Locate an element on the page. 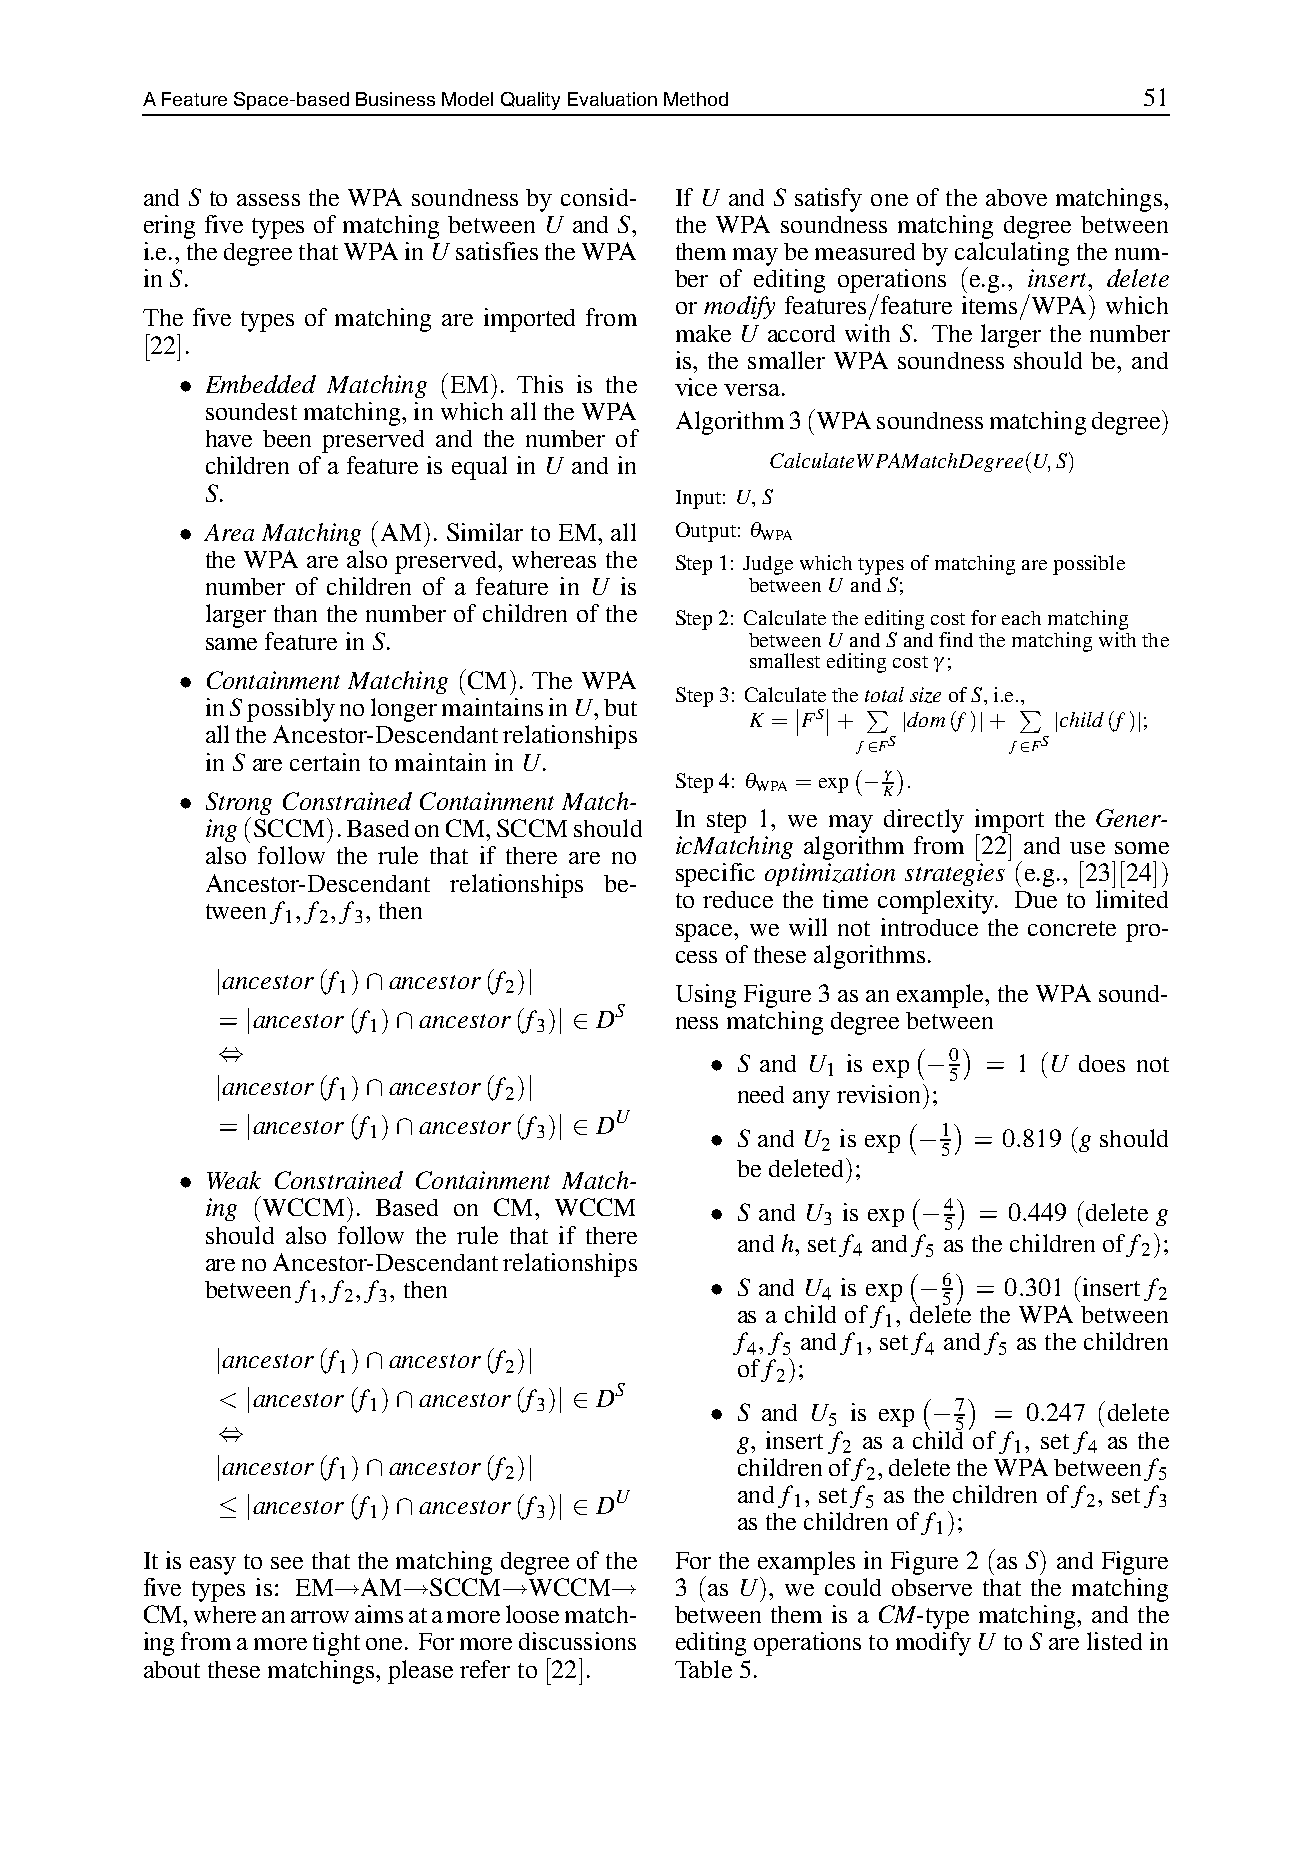 This page has width=1306, height=1849. Weak is located at coordinates (234, 1180).
